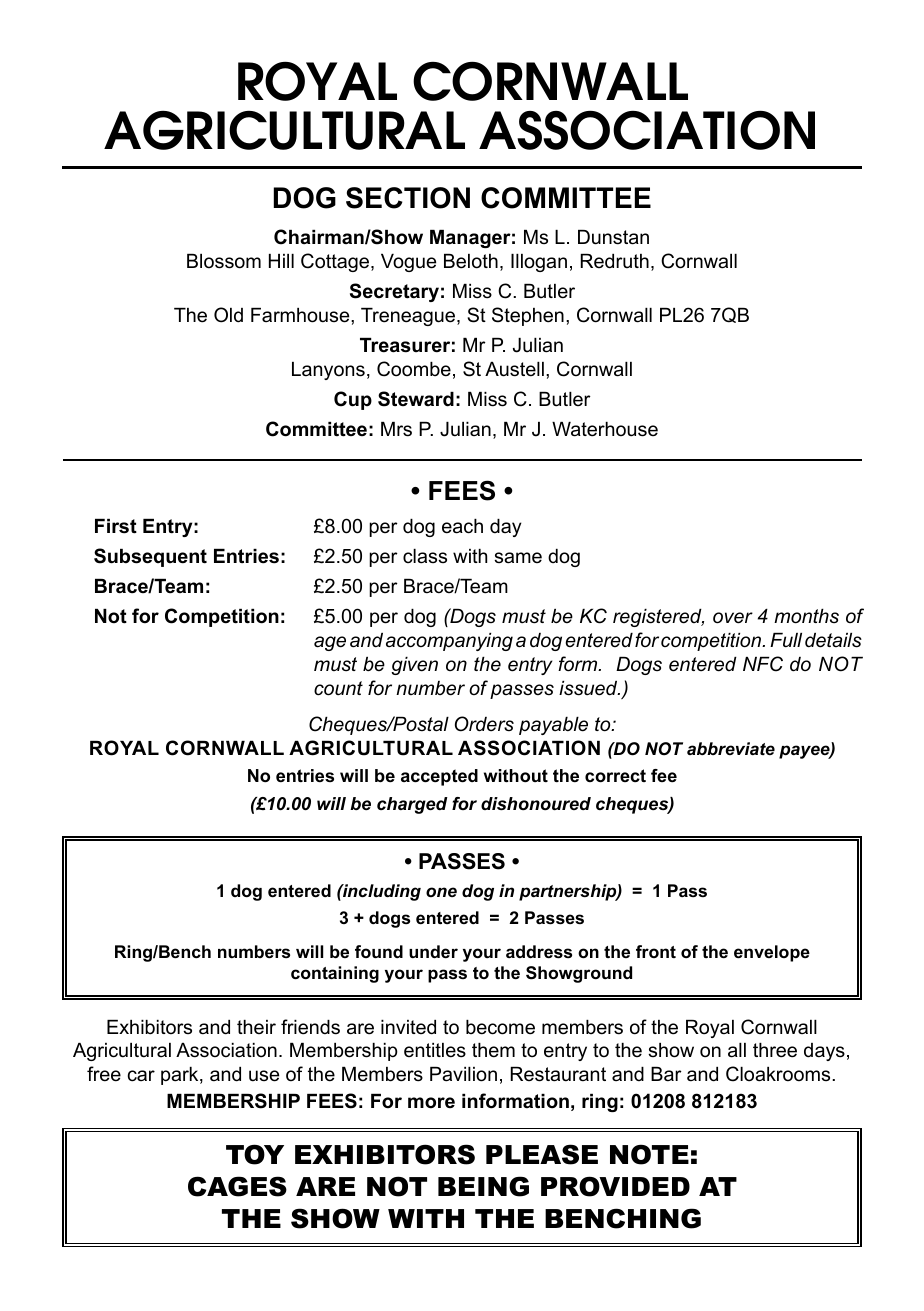 The width and height of the screenshot is (924, 1311). I want to click on count, so click(338, 688).
